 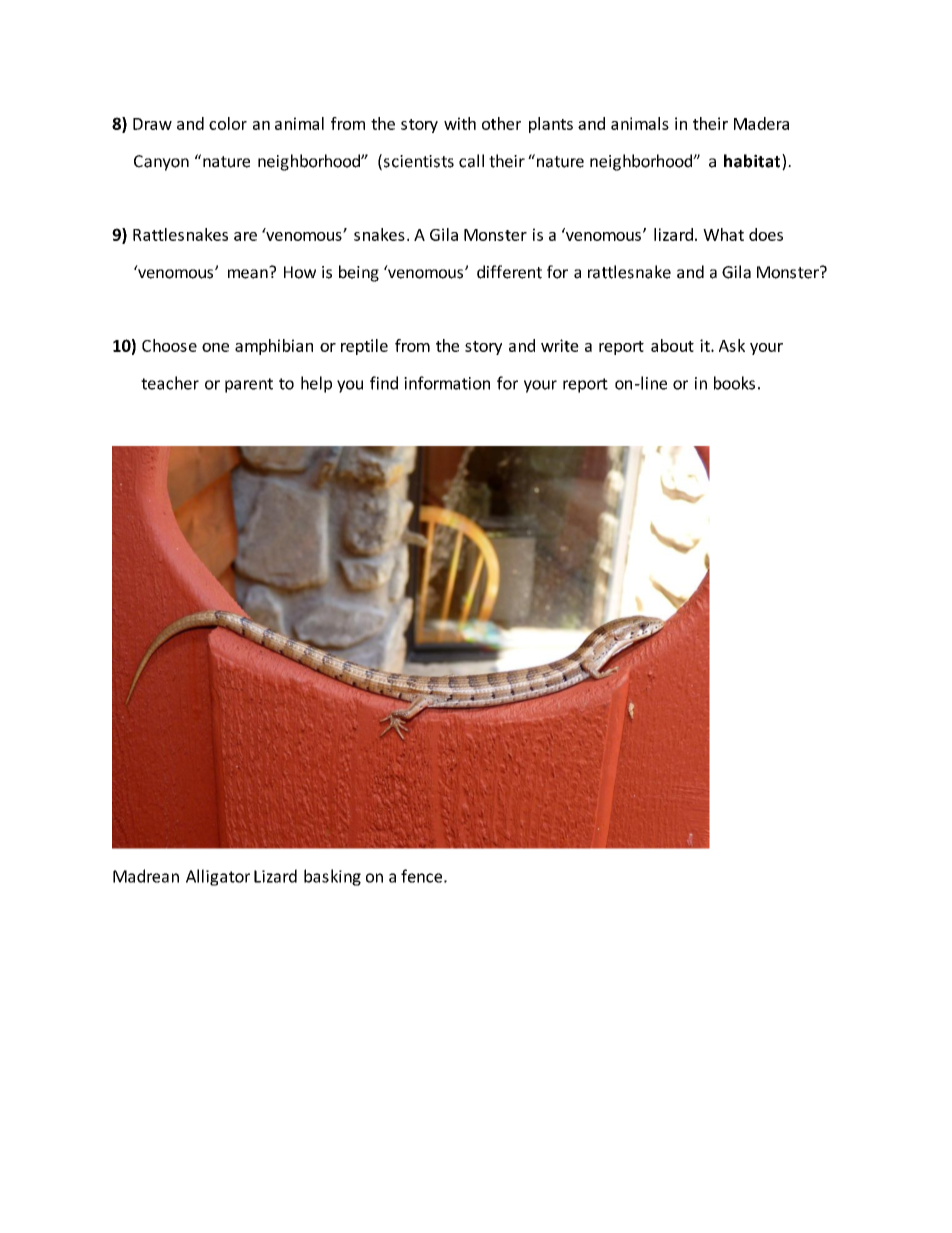 I want to click on habitat, so click(x=753, y=162).
